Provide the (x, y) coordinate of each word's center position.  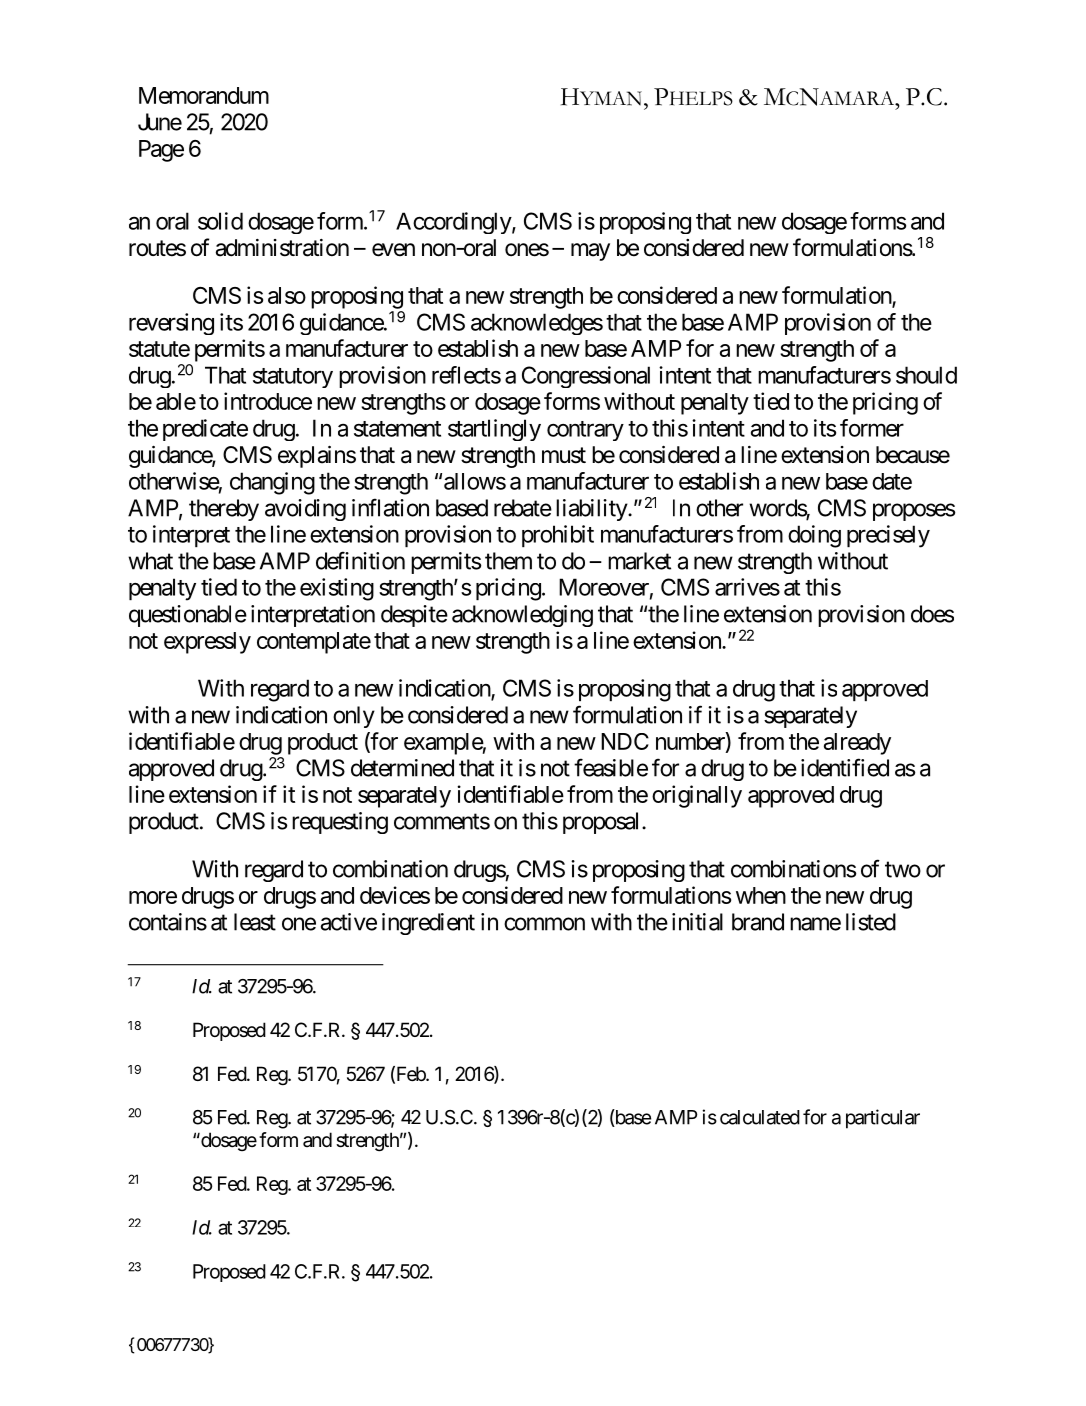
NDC (625, 741)
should (926, 375)
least (255, 922)
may (590, 252)
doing (814, 536)
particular (883, 1119)
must (564, 455)
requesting (340, 823)
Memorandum (204, 95)
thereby (224, 510)
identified (845, 767)
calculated (760, 1117)
